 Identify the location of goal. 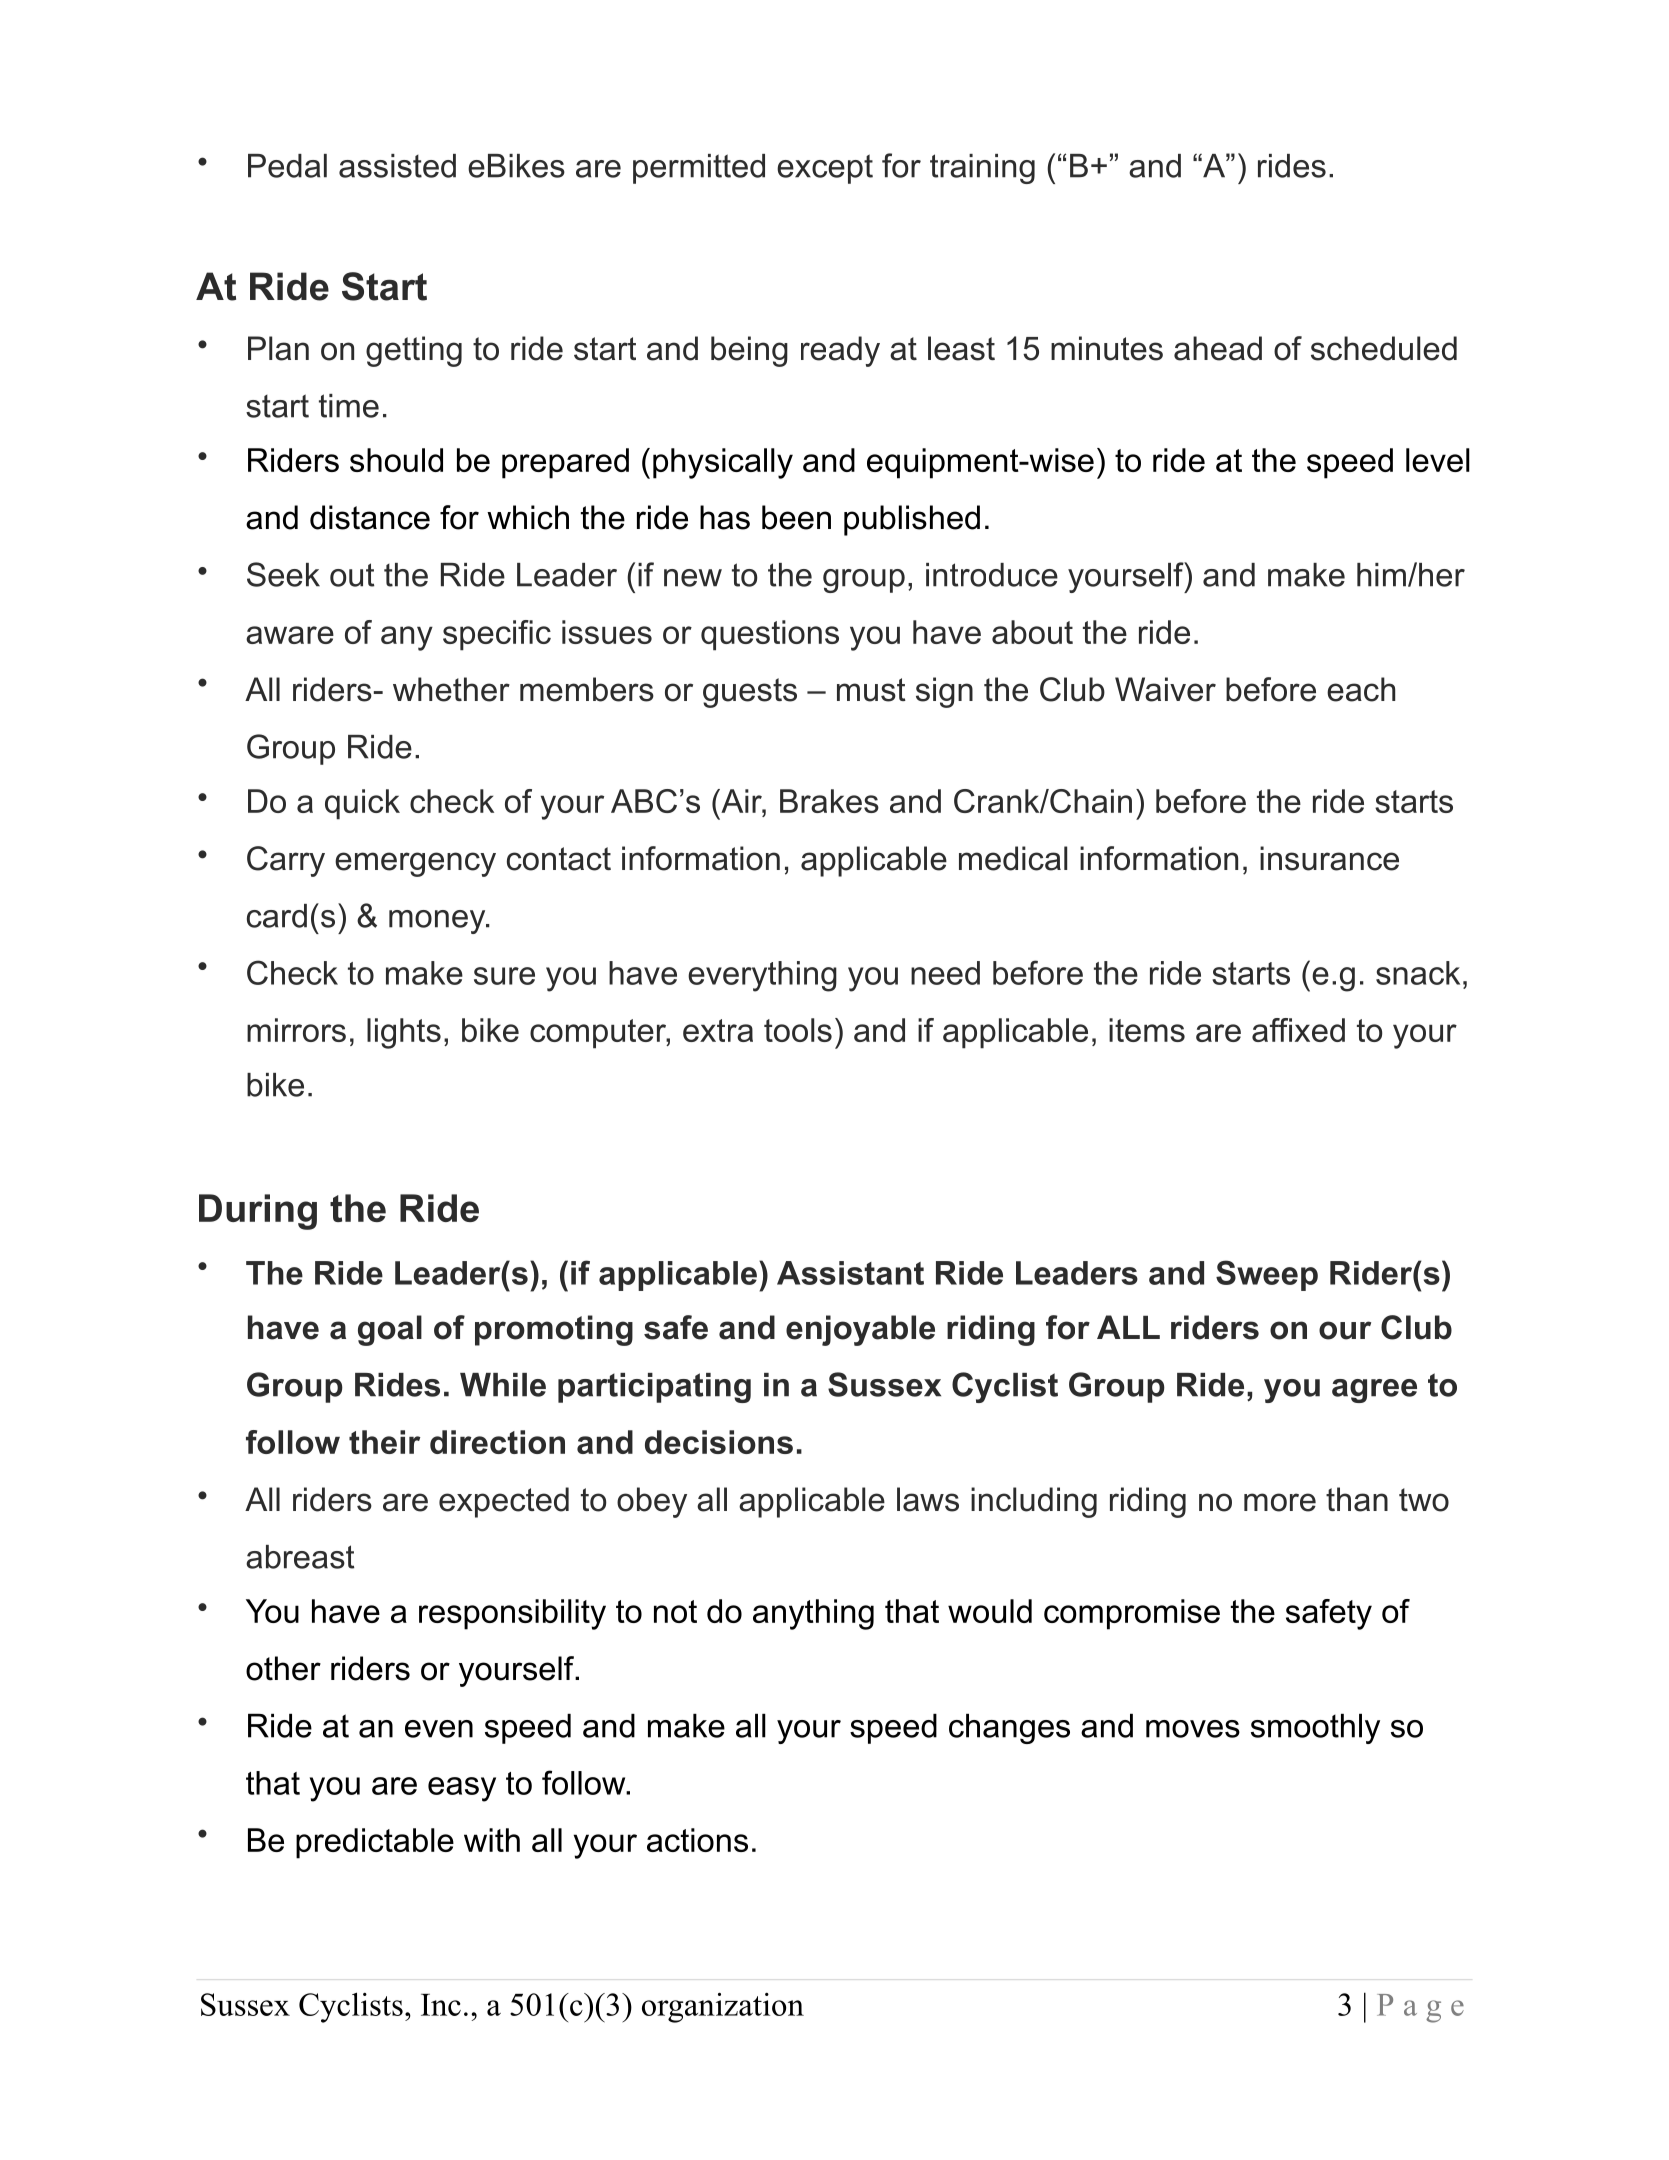
(390, 1330).
